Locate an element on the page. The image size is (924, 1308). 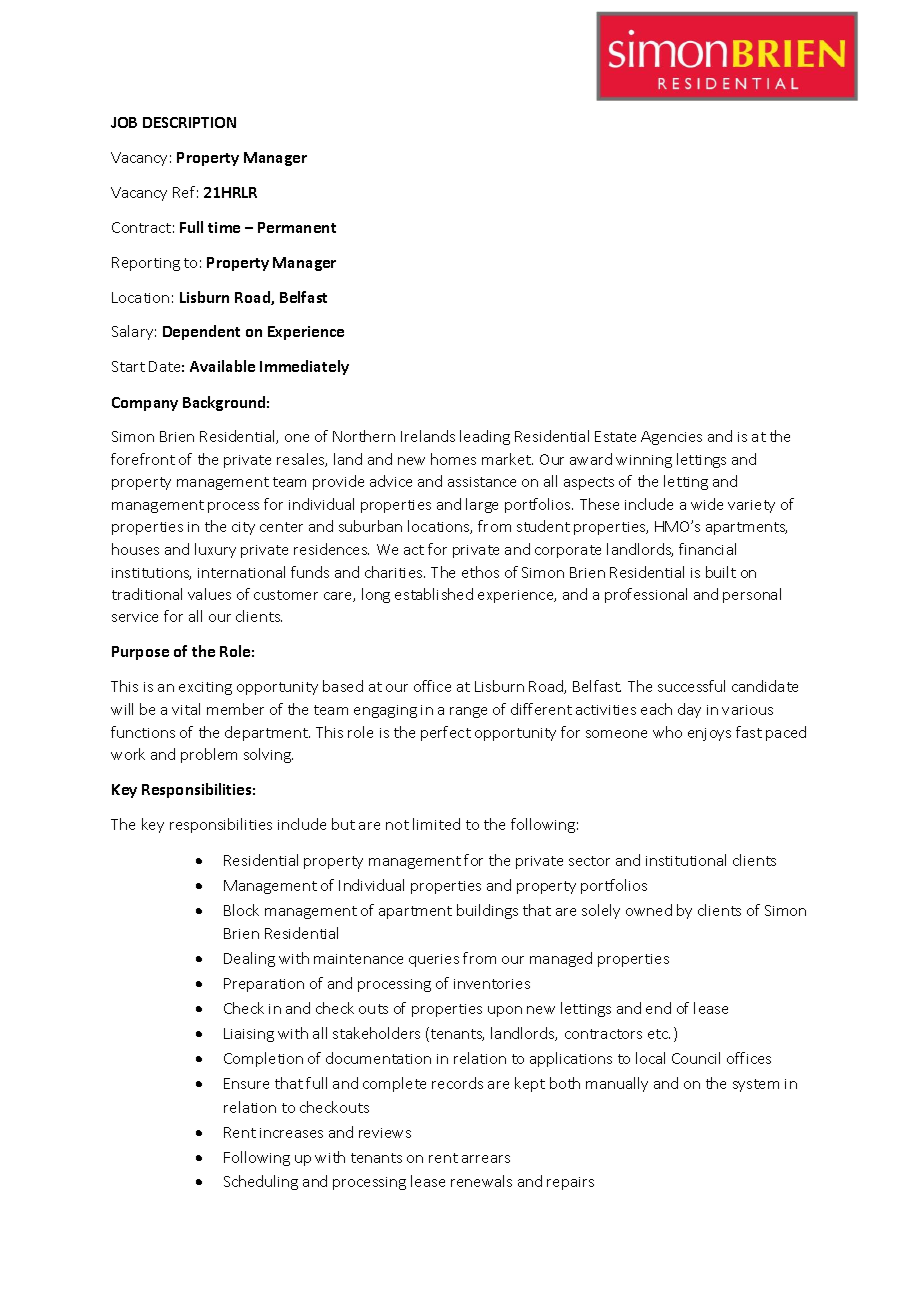
Permanent is located at coordinates (297, 227).
